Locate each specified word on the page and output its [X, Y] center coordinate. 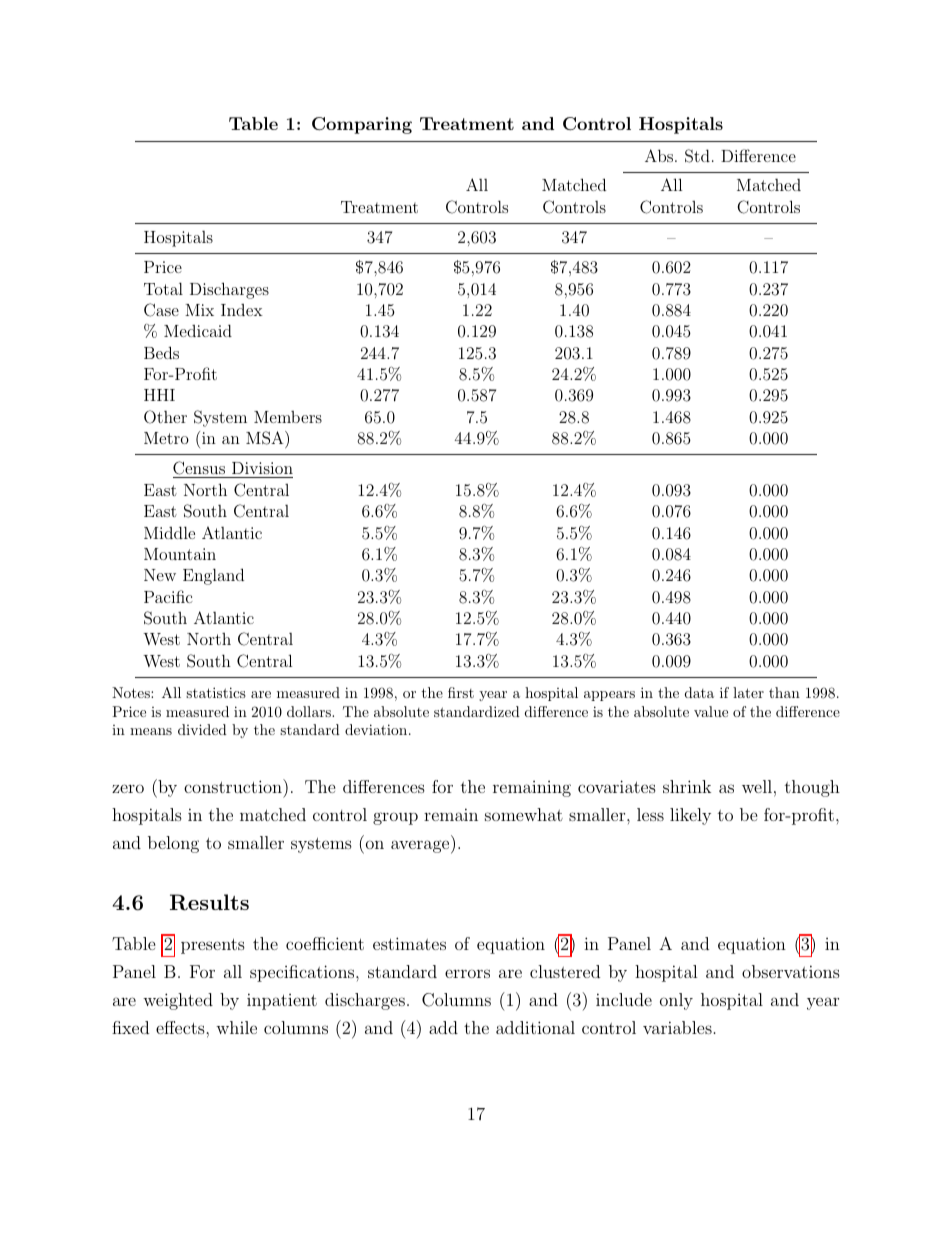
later [748, 692]
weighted [178, 1001]
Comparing [362, 125]
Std [697, 156]
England [213, 576]
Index [242, 310]
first [461, 692]
